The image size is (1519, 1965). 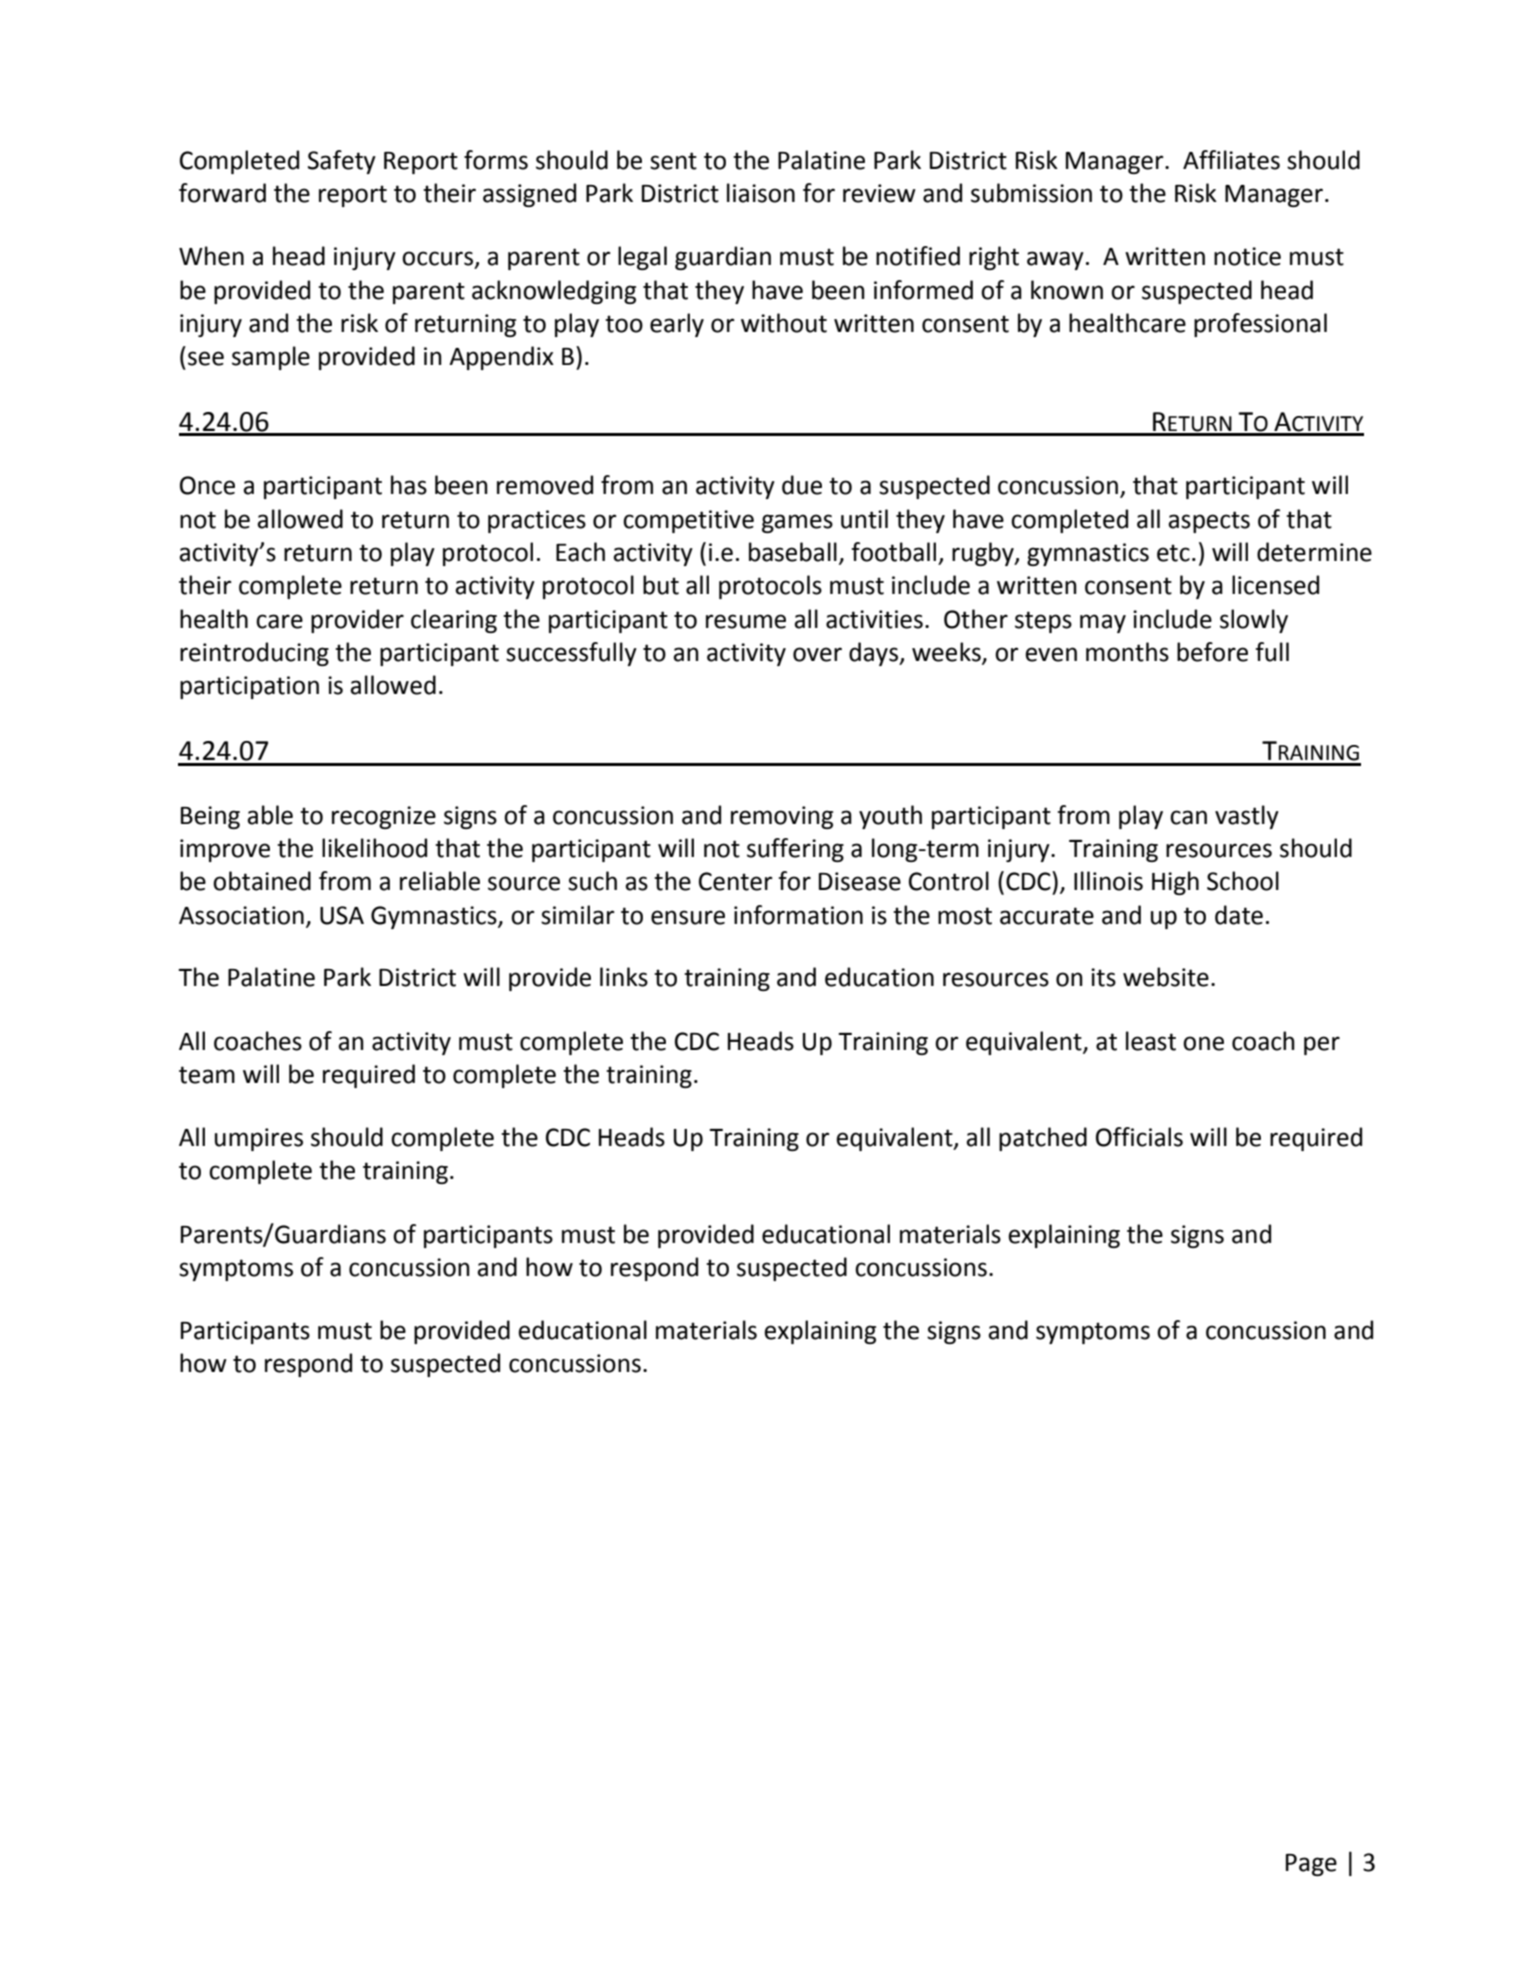 I want to click on patched, so click(x=1043, y=1139).
